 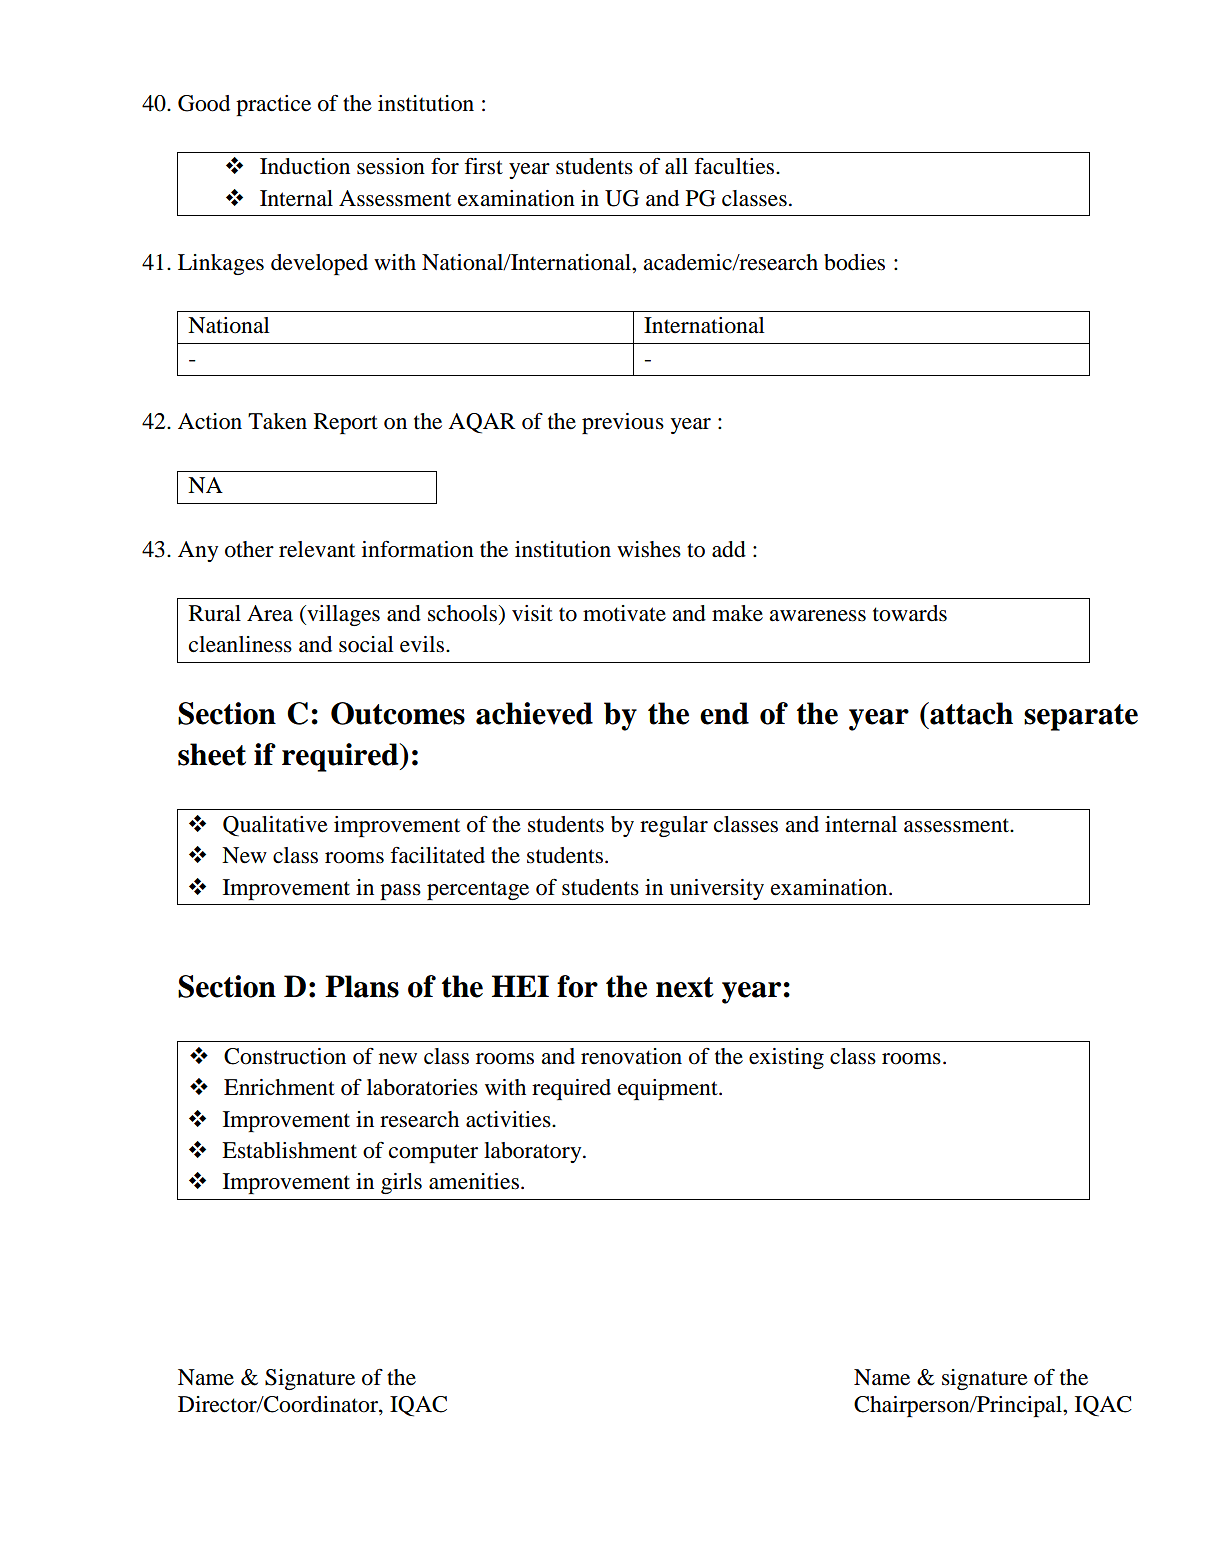 I want to click on equipment, so click(x=669, y=1089).
